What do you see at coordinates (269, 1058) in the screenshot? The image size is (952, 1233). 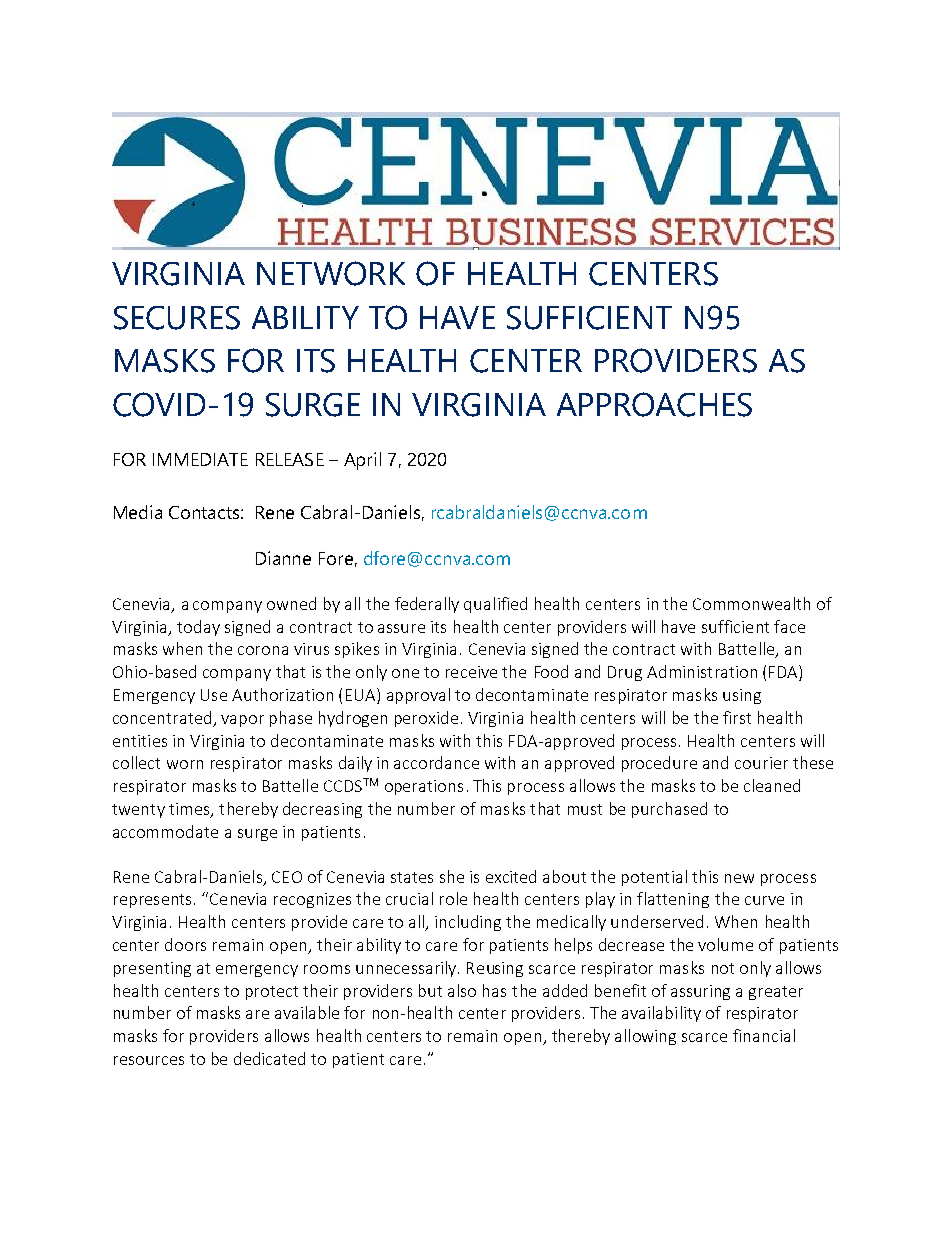 I see `dedicated` at bounding box center [269, 1058].
